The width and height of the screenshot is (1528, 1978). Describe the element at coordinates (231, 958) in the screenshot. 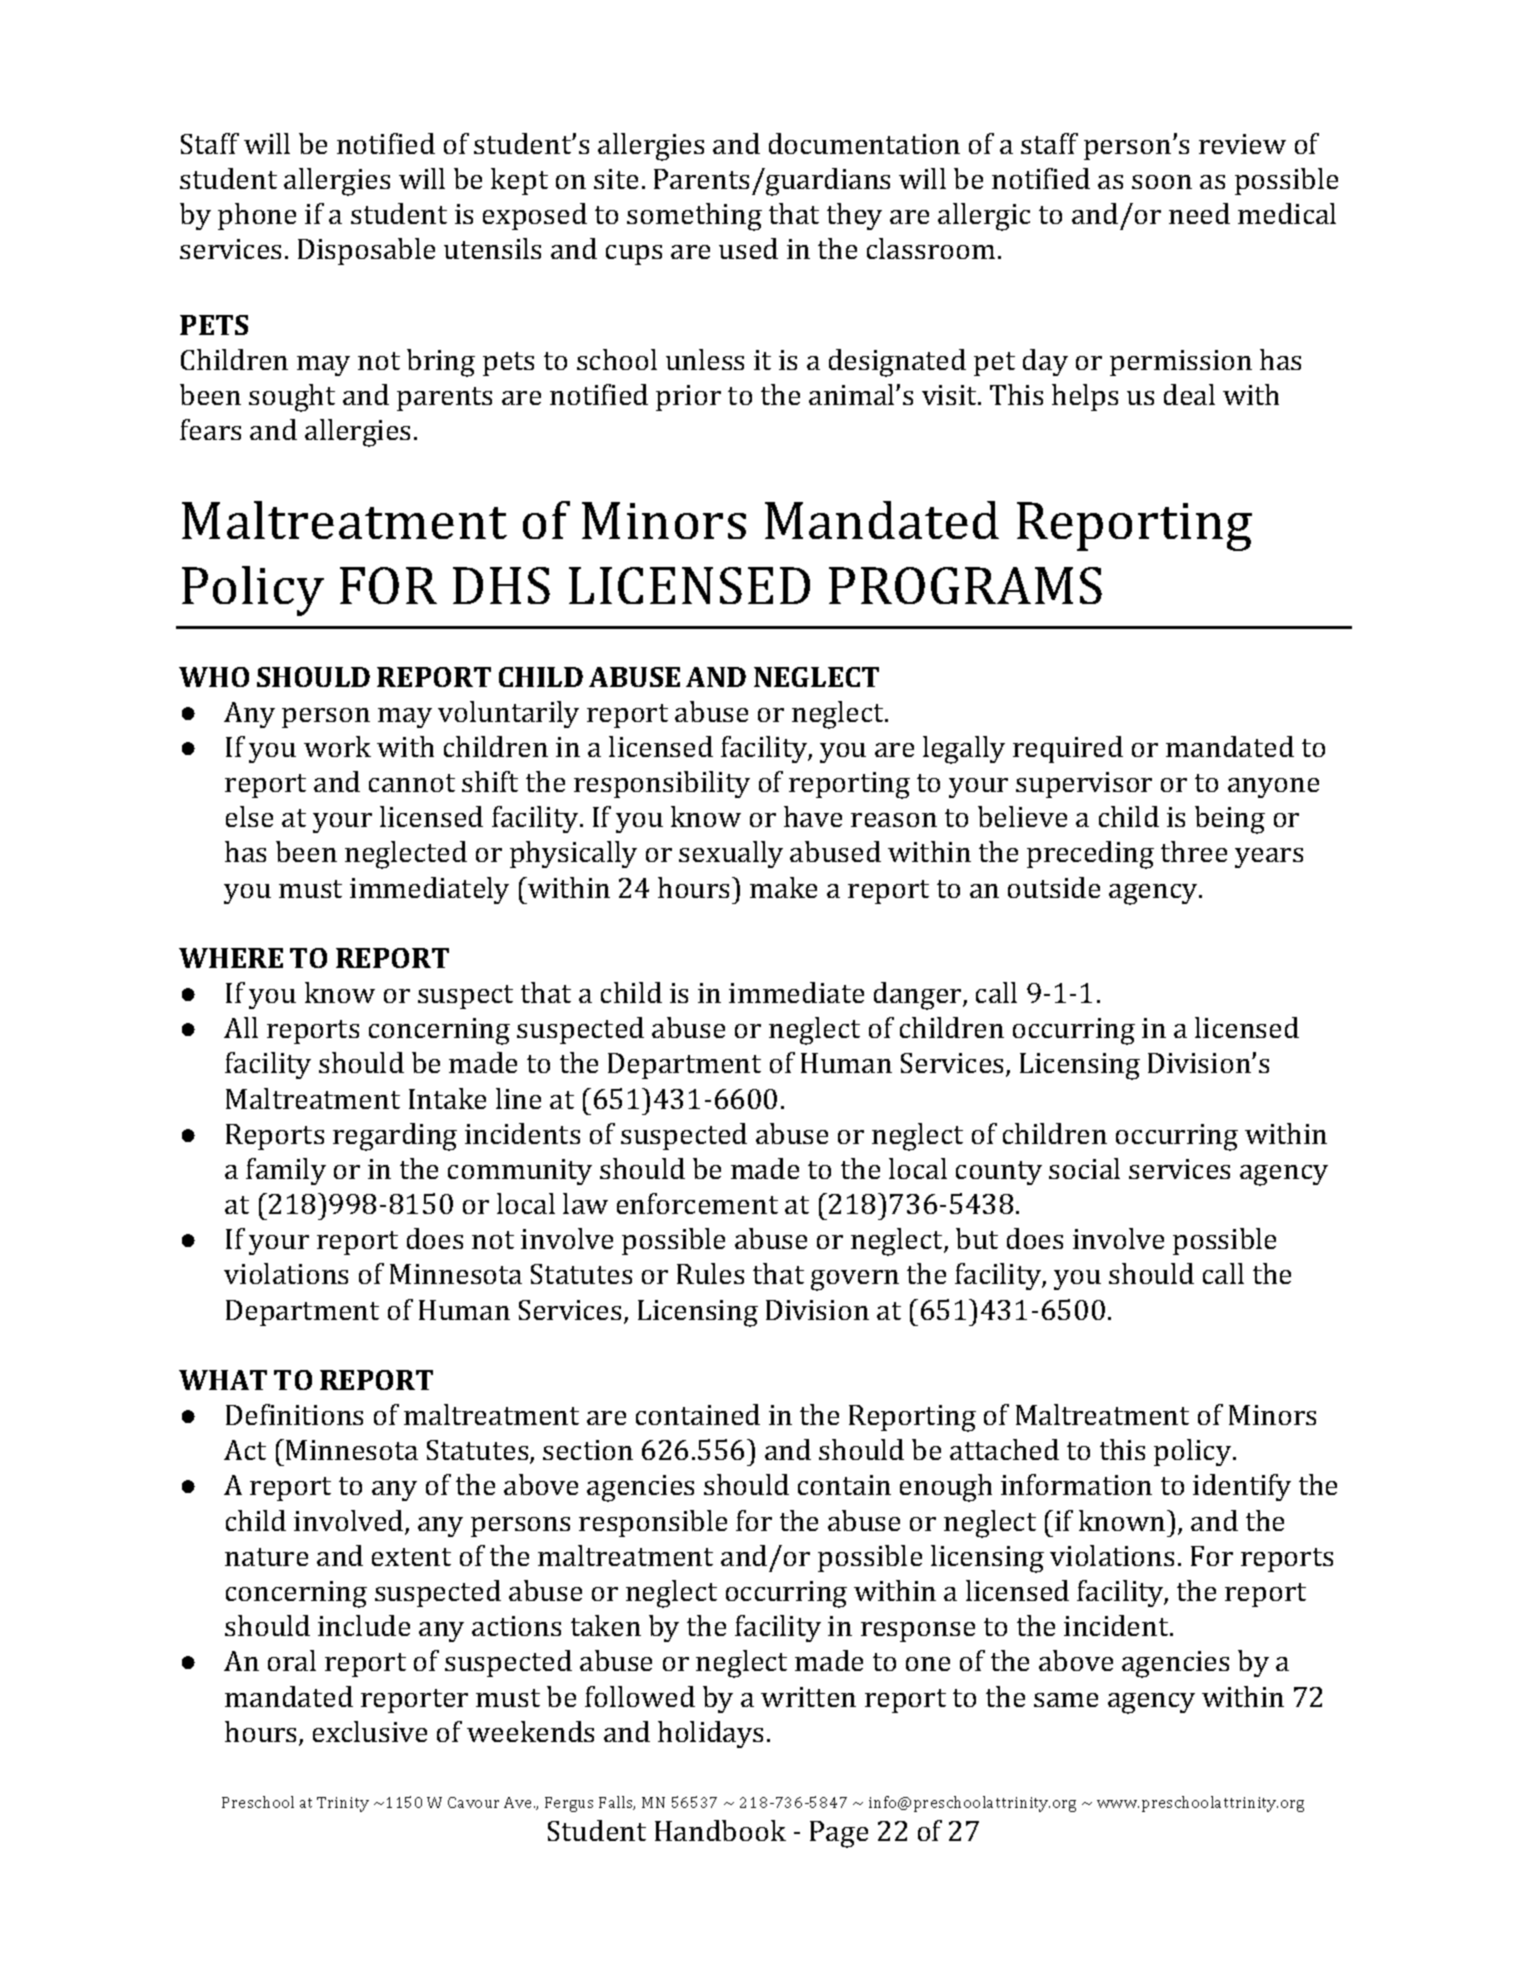

I see `WHERE` at that location.
